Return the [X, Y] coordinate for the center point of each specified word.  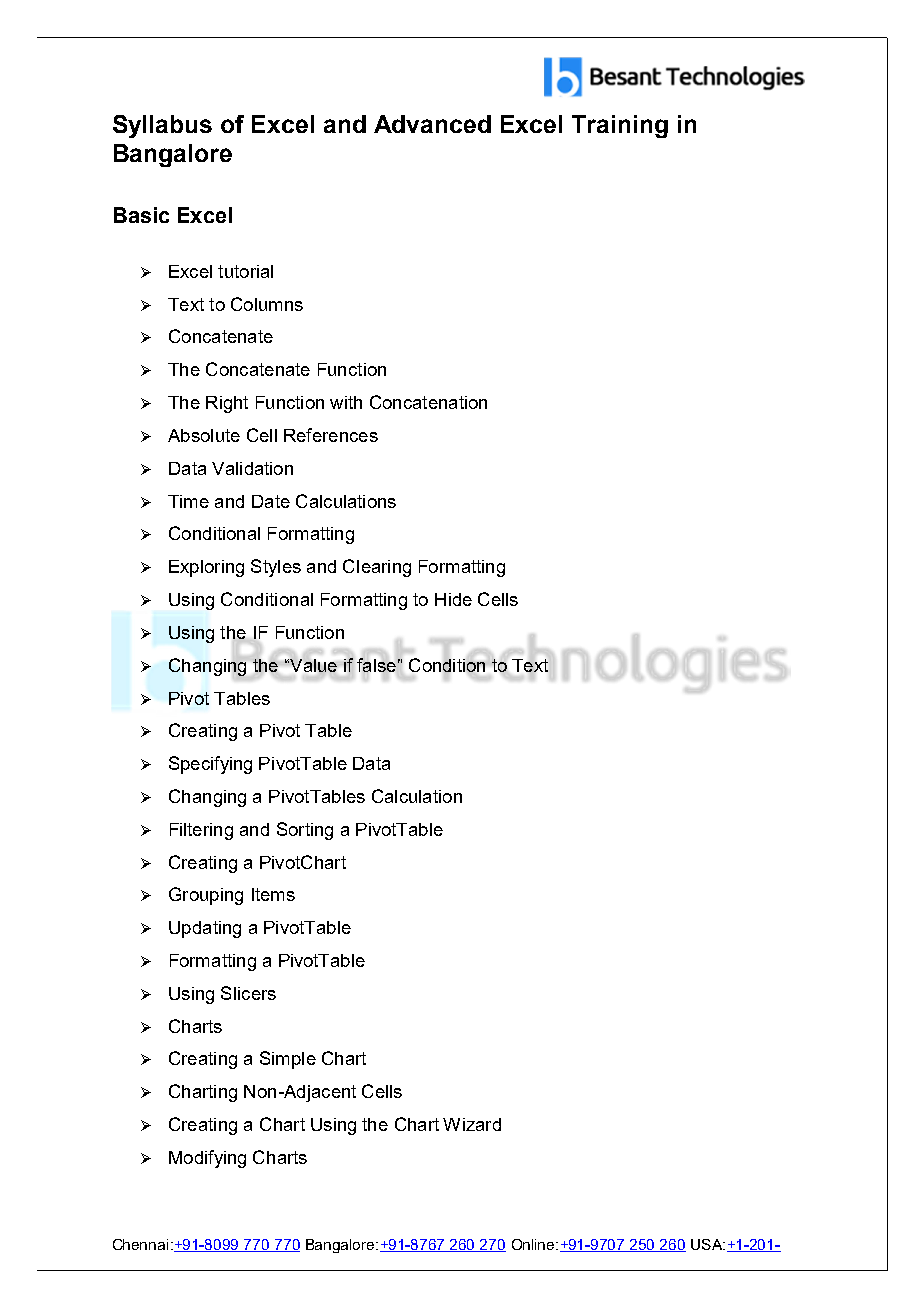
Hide [453, 599]
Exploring [206, 568]
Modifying [207, 1159]
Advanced [432, 124]
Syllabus [162, 126]
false [376, 665]
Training [620, 126]
